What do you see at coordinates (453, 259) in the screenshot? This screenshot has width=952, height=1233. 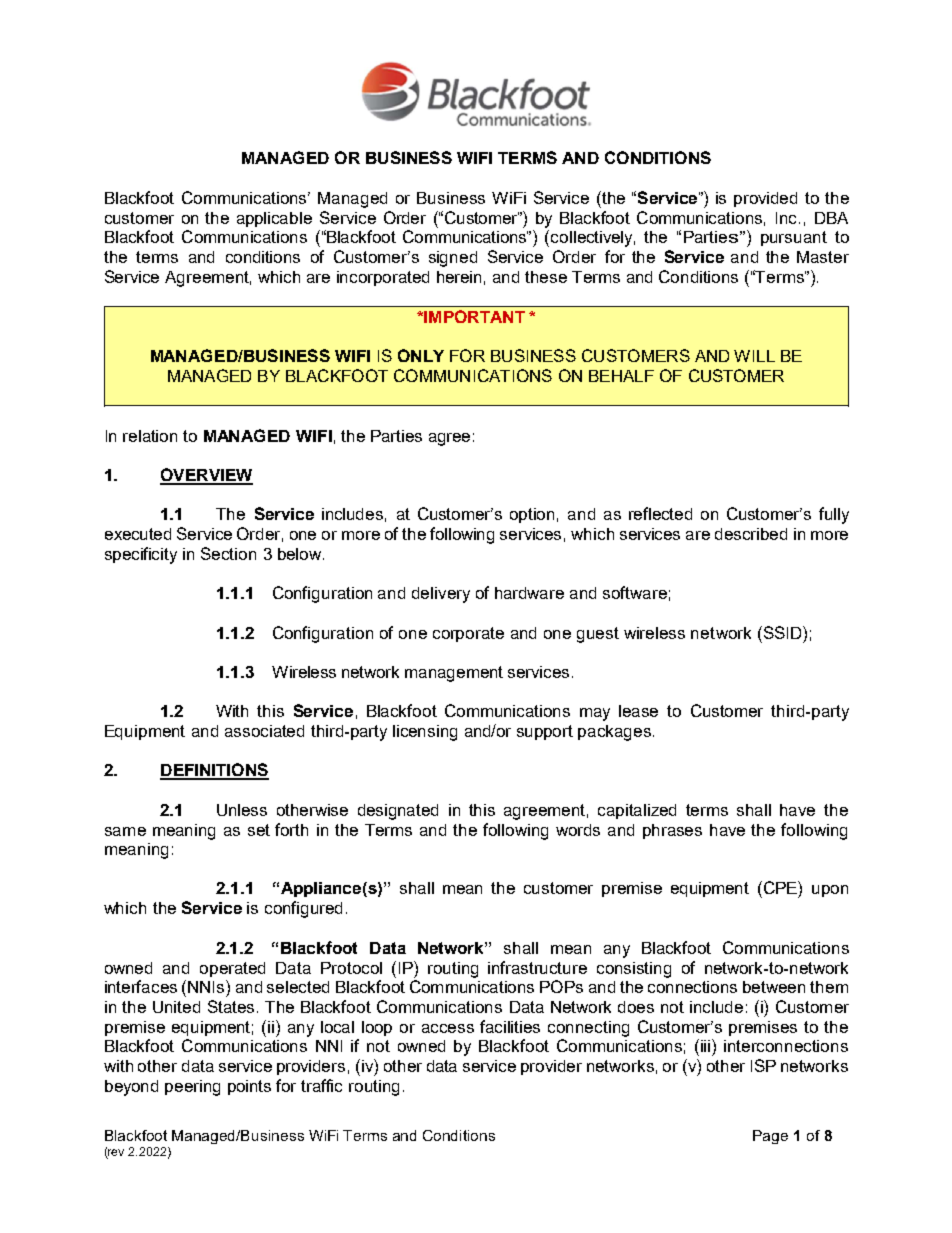 I see `signed` at bounding box center [453, 259].
